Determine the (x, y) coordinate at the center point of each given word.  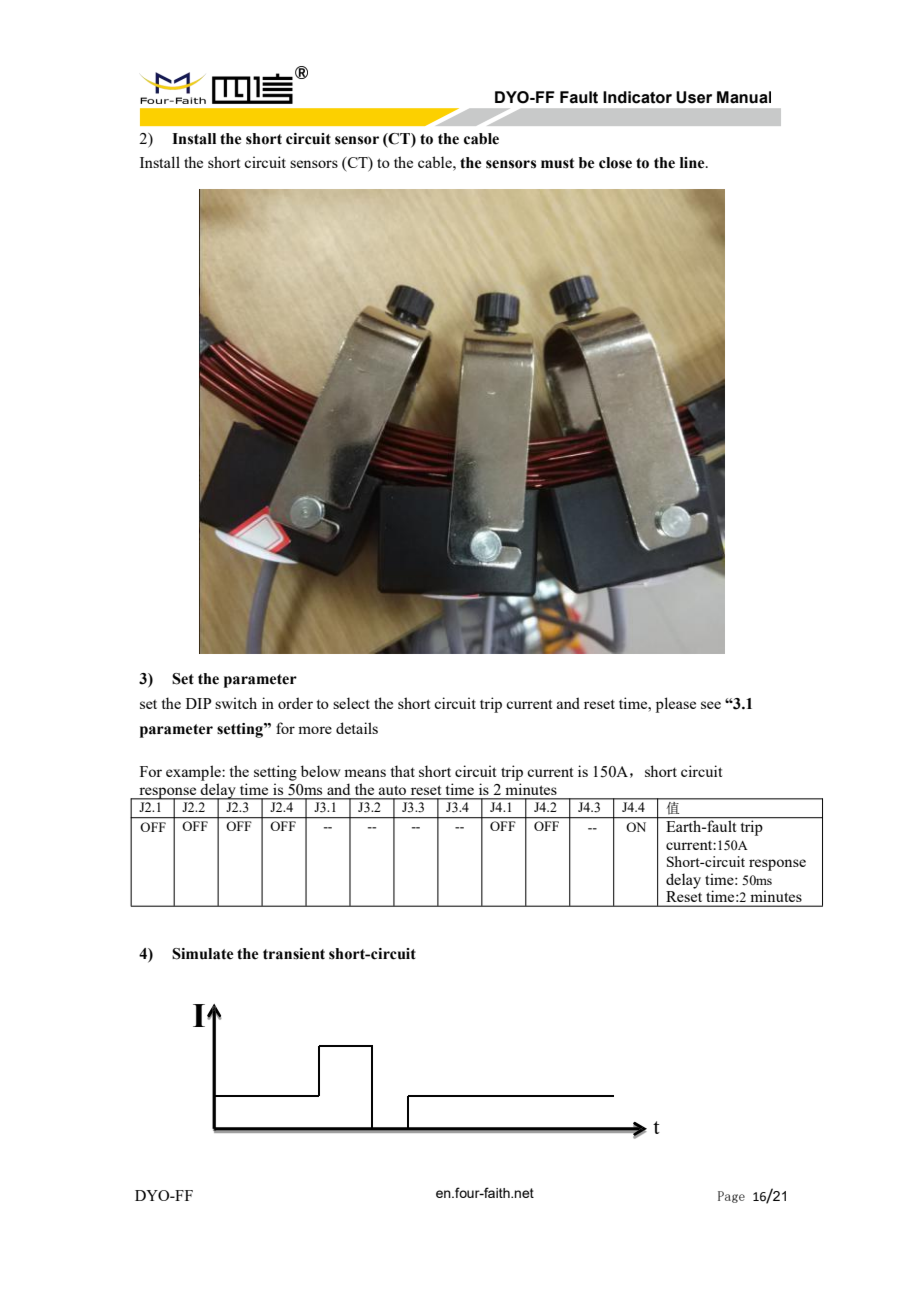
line (693, 163)
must (557, 163)
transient (294, 954)
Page (731, 1197)
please (676, 705)
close (615, 163)
